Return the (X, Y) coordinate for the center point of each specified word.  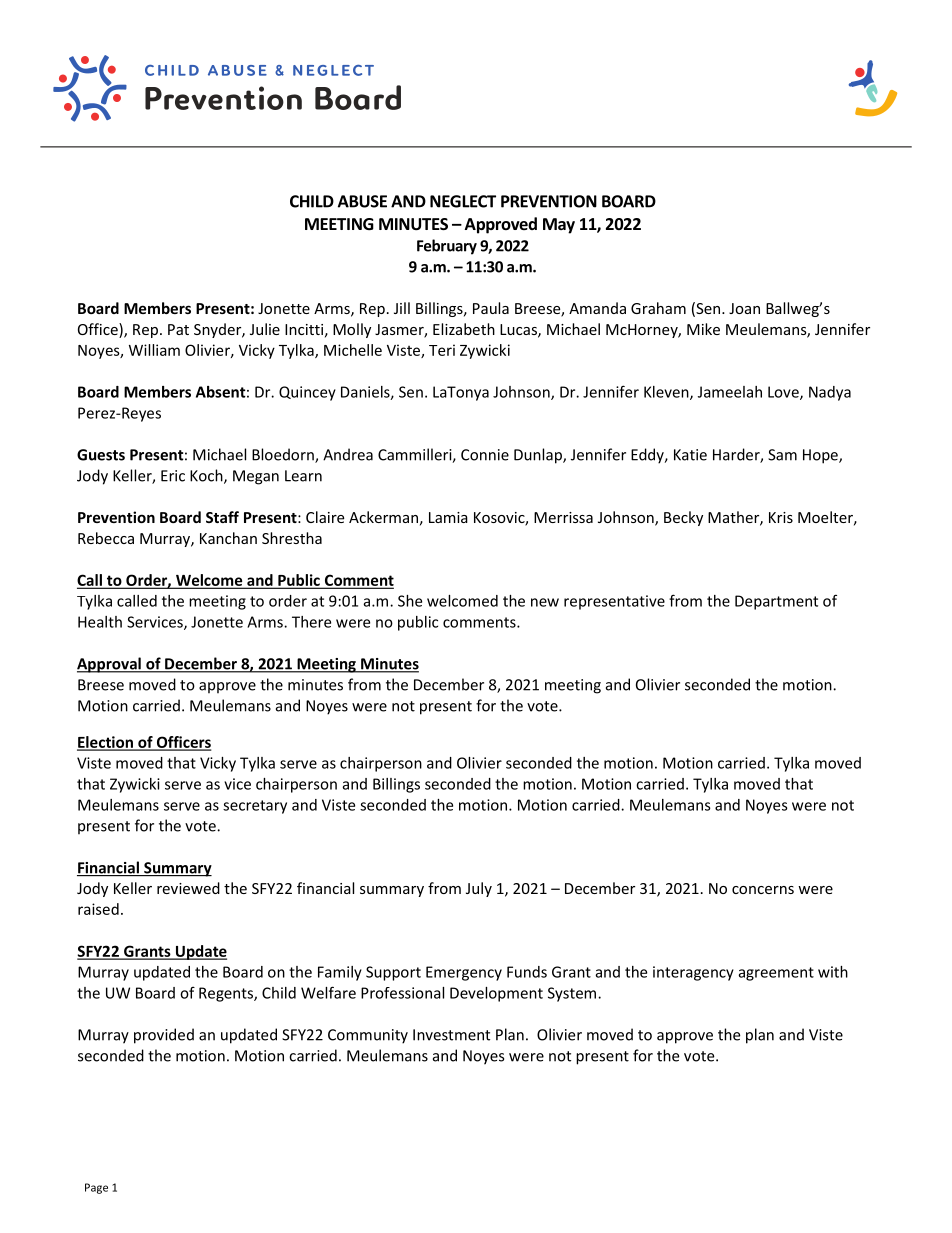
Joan (744, 308)
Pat (178, 329)
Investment (451, 1035)
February (447, 247)
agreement (776, 974)
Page (96, 1188)
